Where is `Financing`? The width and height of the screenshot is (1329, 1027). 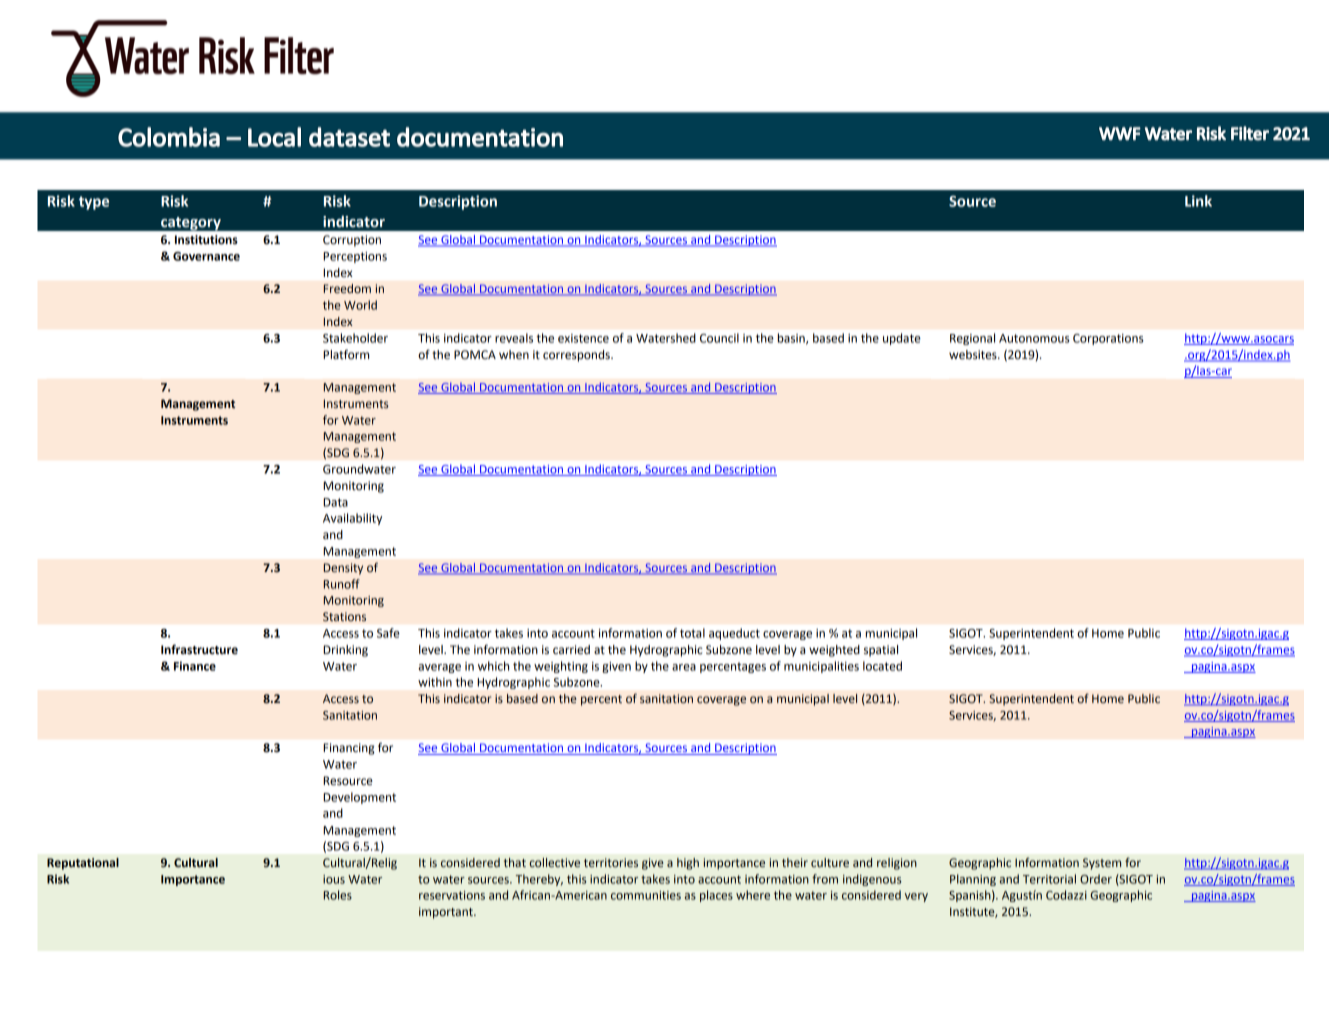
Financing is located at coordinates (349, 749).
